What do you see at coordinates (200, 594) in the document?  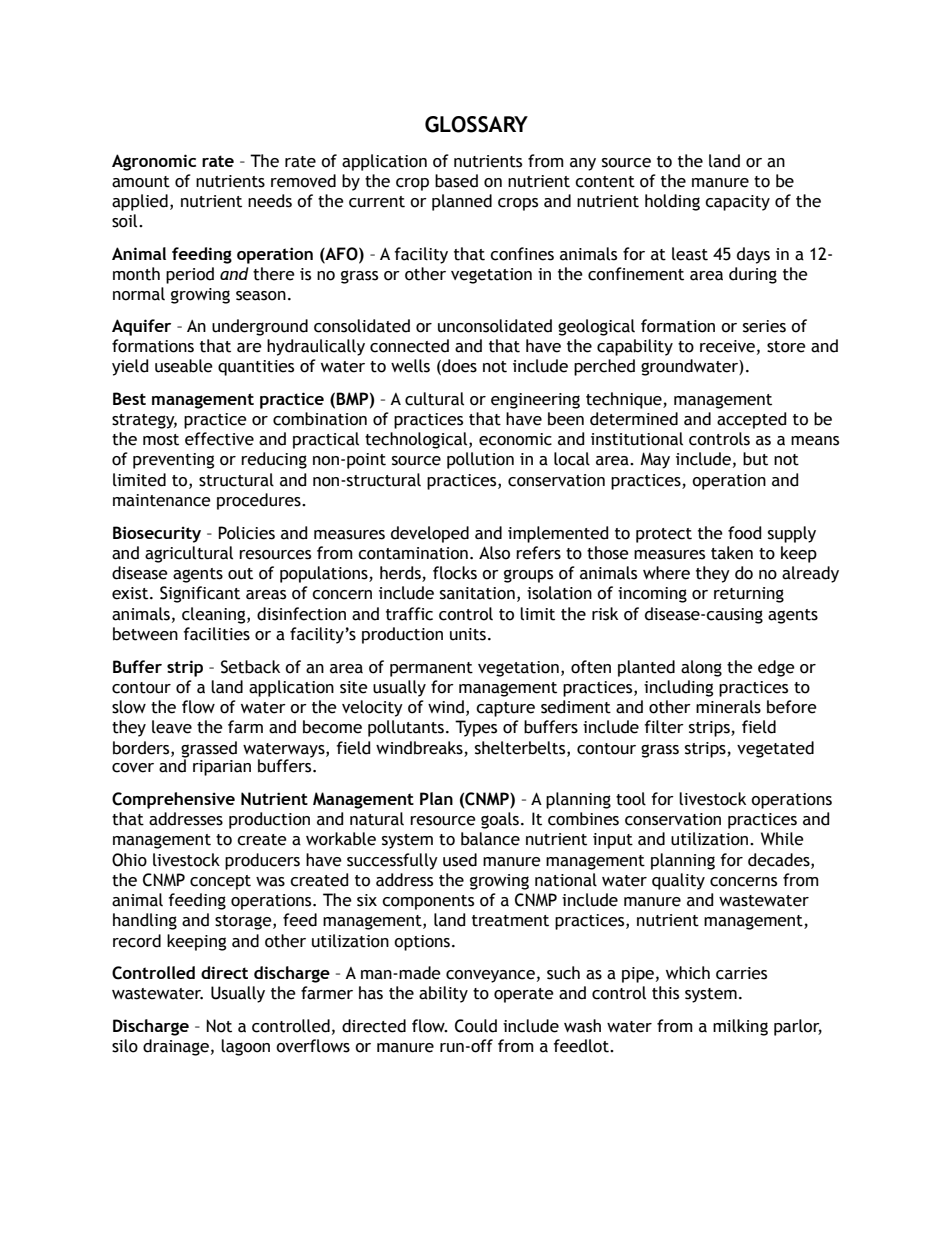 I see `Significant` at bounding box center [200, 594].
